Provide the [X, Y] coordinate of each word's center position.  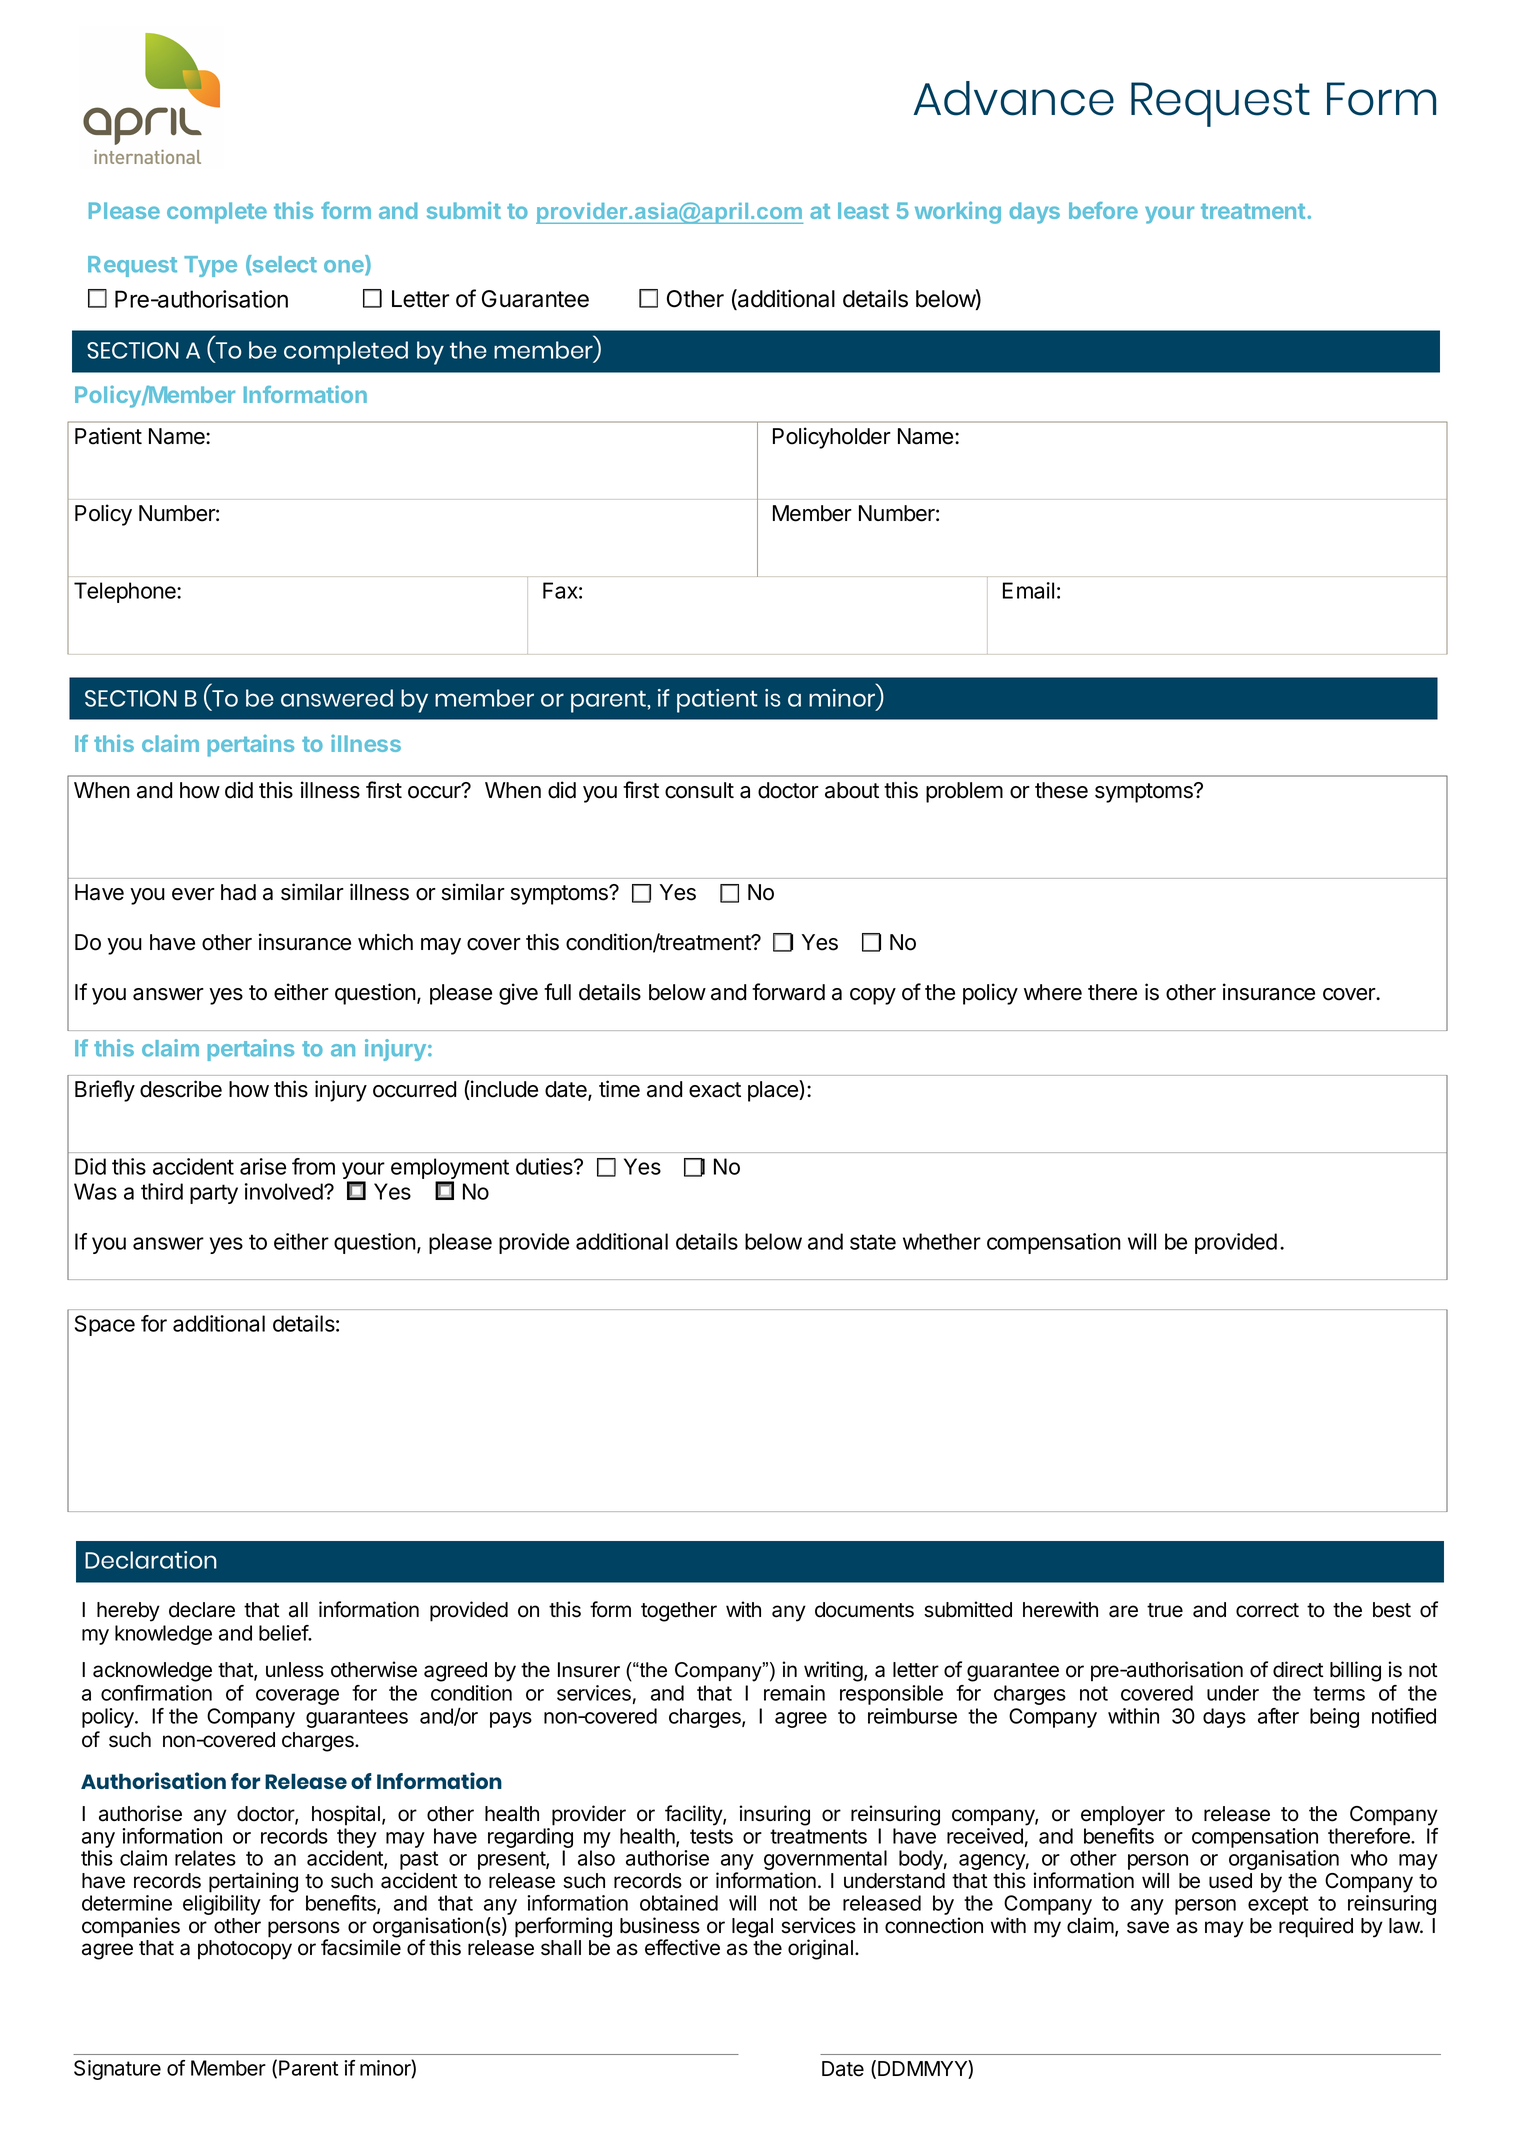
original [820, 1949]
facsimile [361, 1947]
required [1316, 1927]
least [863, 210]
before [1103, 210]
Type [210, 266]
